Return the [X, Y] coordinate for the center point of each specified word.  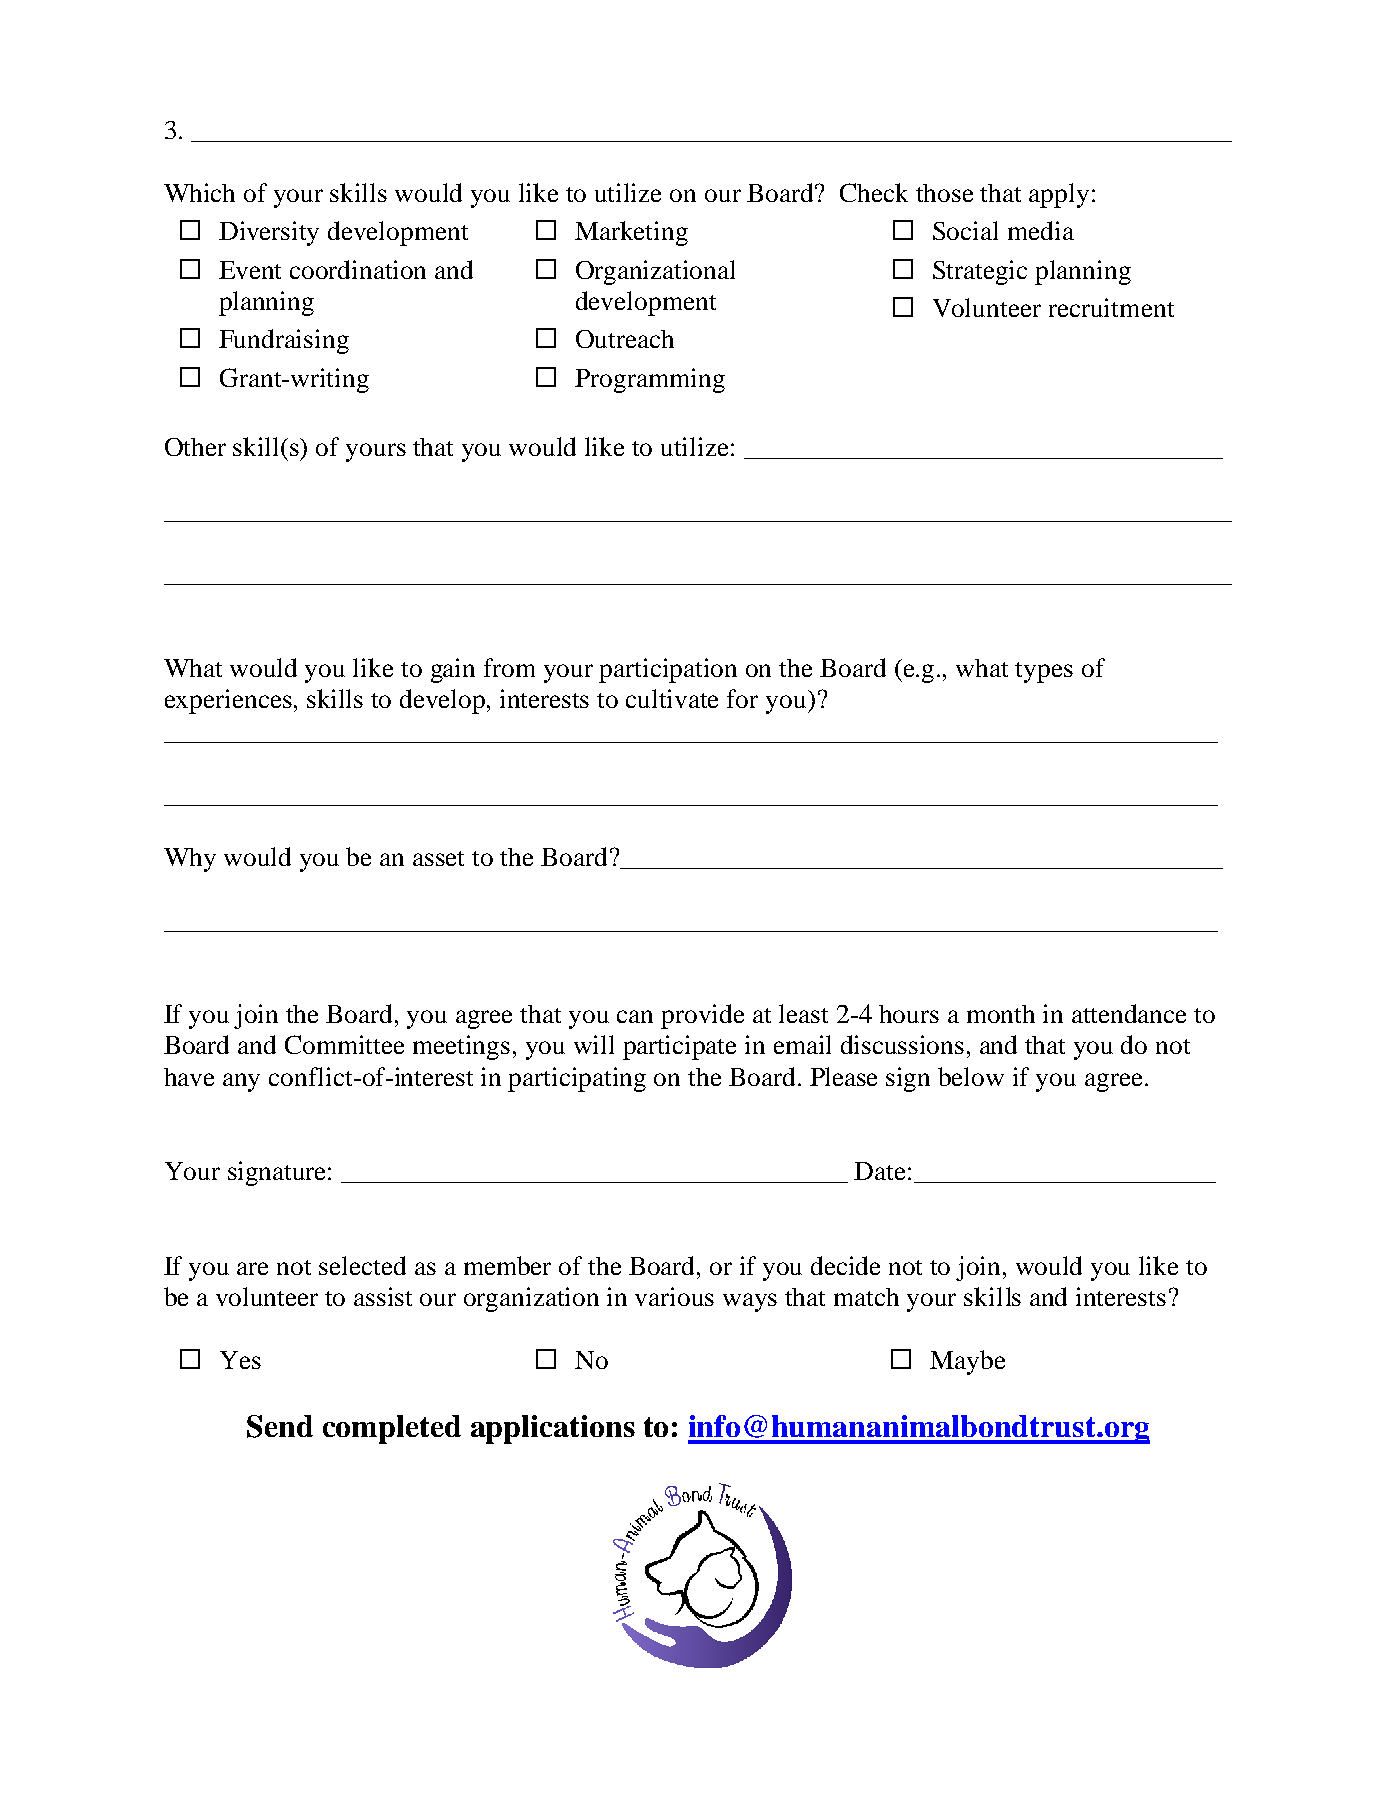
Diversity [269, 233]
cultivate [672, 698]
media [1041, 230]
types [1044, 672]
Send [280, 1426]
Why [190, 860]
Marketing [631, 233]
